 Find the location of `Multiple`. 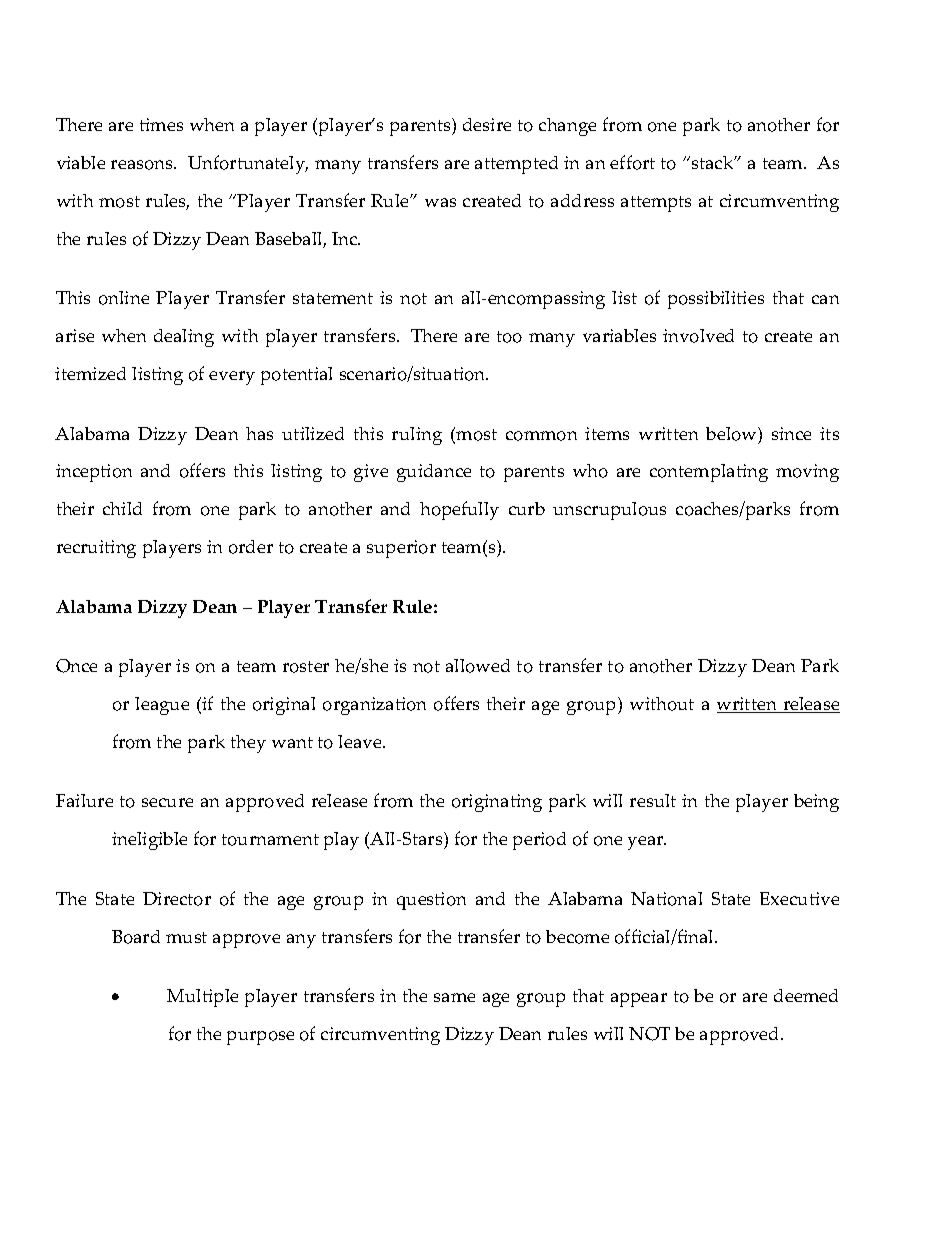

Multiple is located at coordinates (202, 998).
